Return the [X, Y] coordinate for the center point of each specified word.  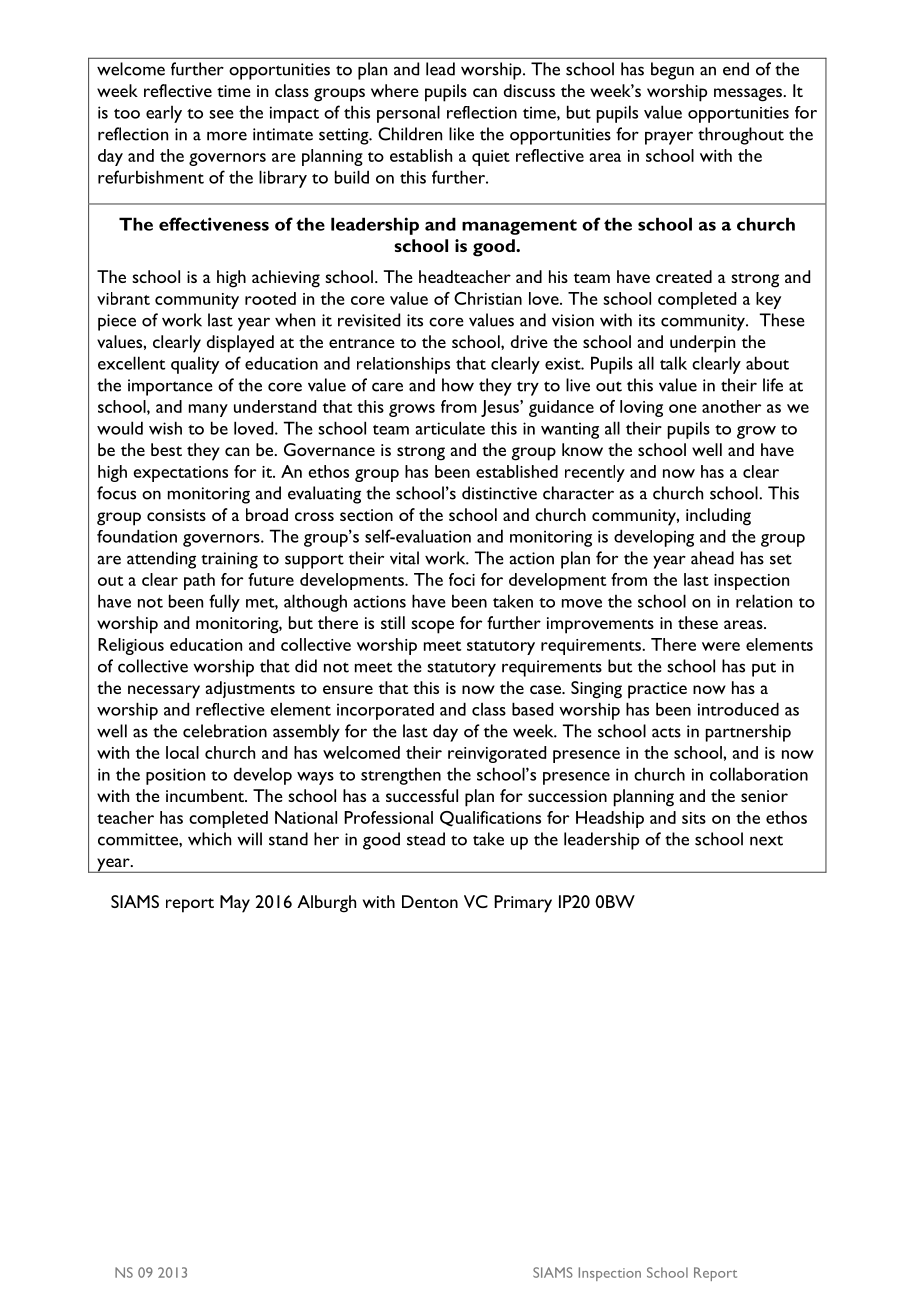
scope [432, 627]
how [458, 385]
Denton [430, 901]
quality [195, 365]
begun [672, 71]
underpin [702, 344]
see [221, 114]
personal [408, 114]
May [235, 904]
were [721, 646]
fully [224, 603]
